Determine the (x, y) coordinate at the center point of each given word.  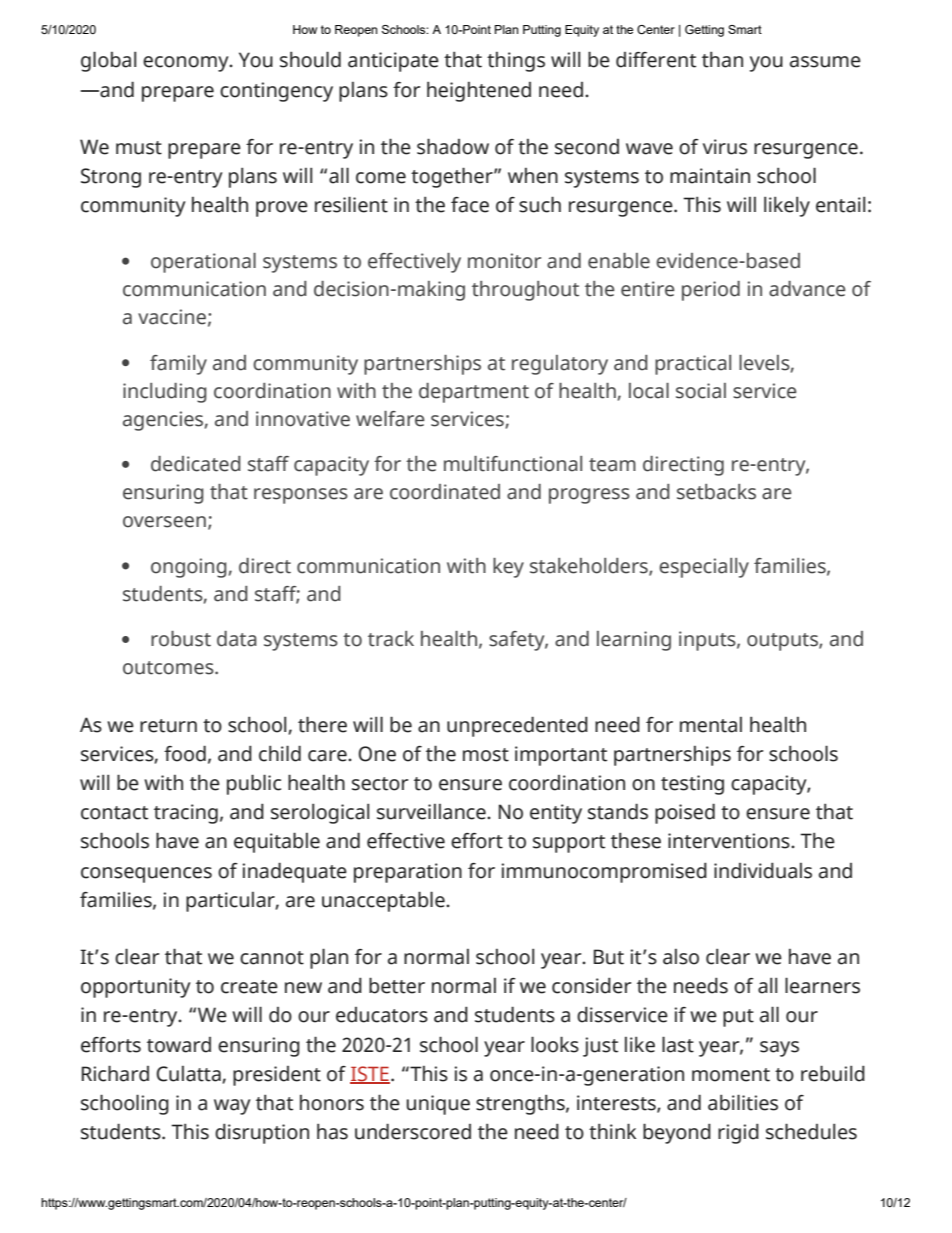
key (508, 568)
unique (438, 1105)
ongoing (189, 568)
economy (187, 64)
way (232, 1107)
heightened (479, 92)
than (722, 60)
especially (704, 568)
